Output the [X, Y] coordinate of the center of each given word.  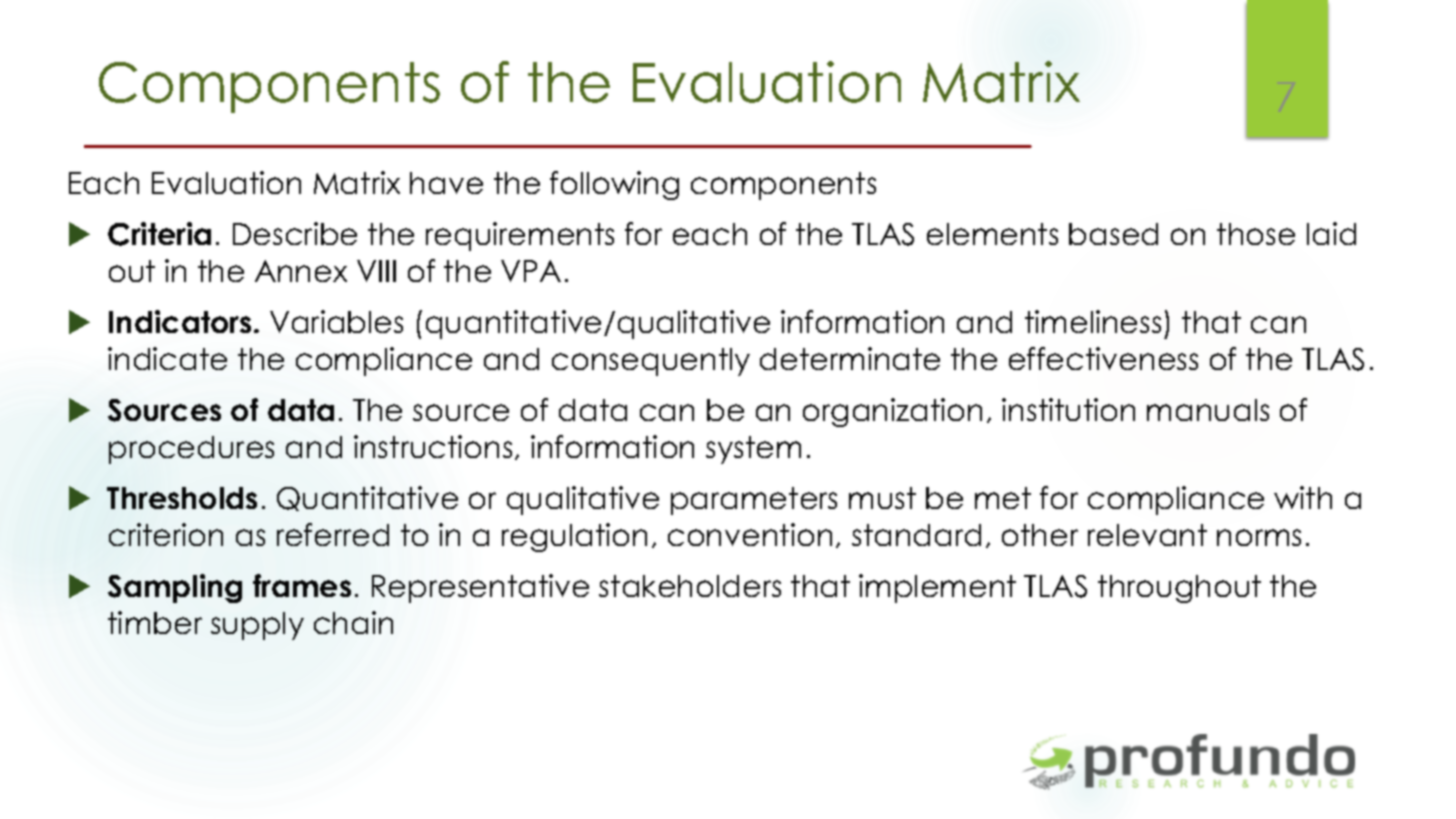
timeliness [1093, 321]
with [1303, 497]
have [446, 183]
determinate [850, 358]
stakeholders [690, 586]
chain [353, 622]
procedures [191, 450]
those [1256, 234]
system [753, 450]
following [614, 185]
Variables [336, 321]
